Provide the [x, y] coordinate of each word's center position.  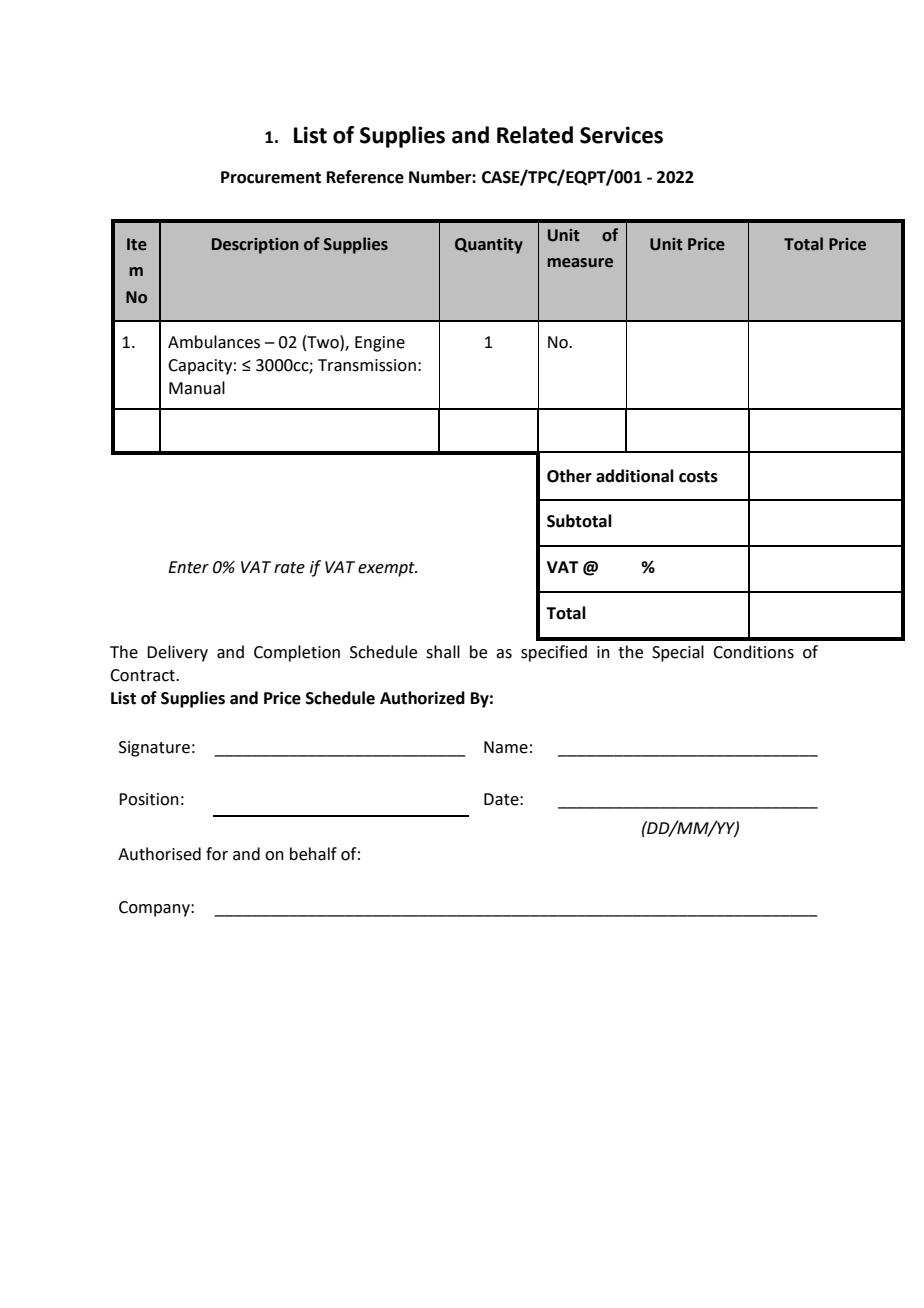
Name [506, 747]
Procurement [271, 177]
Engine [380, 344]
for [217, 854]
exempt [387, 569]
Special [678, 653]
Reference [365, 177]
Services [621, 135]
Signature [154, 749]
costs [698, 477]
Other [569, 476]
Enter [188, 567]
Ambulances [214, 342]
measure [580, 263]
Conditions [753, 652]
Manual [197, 388]
